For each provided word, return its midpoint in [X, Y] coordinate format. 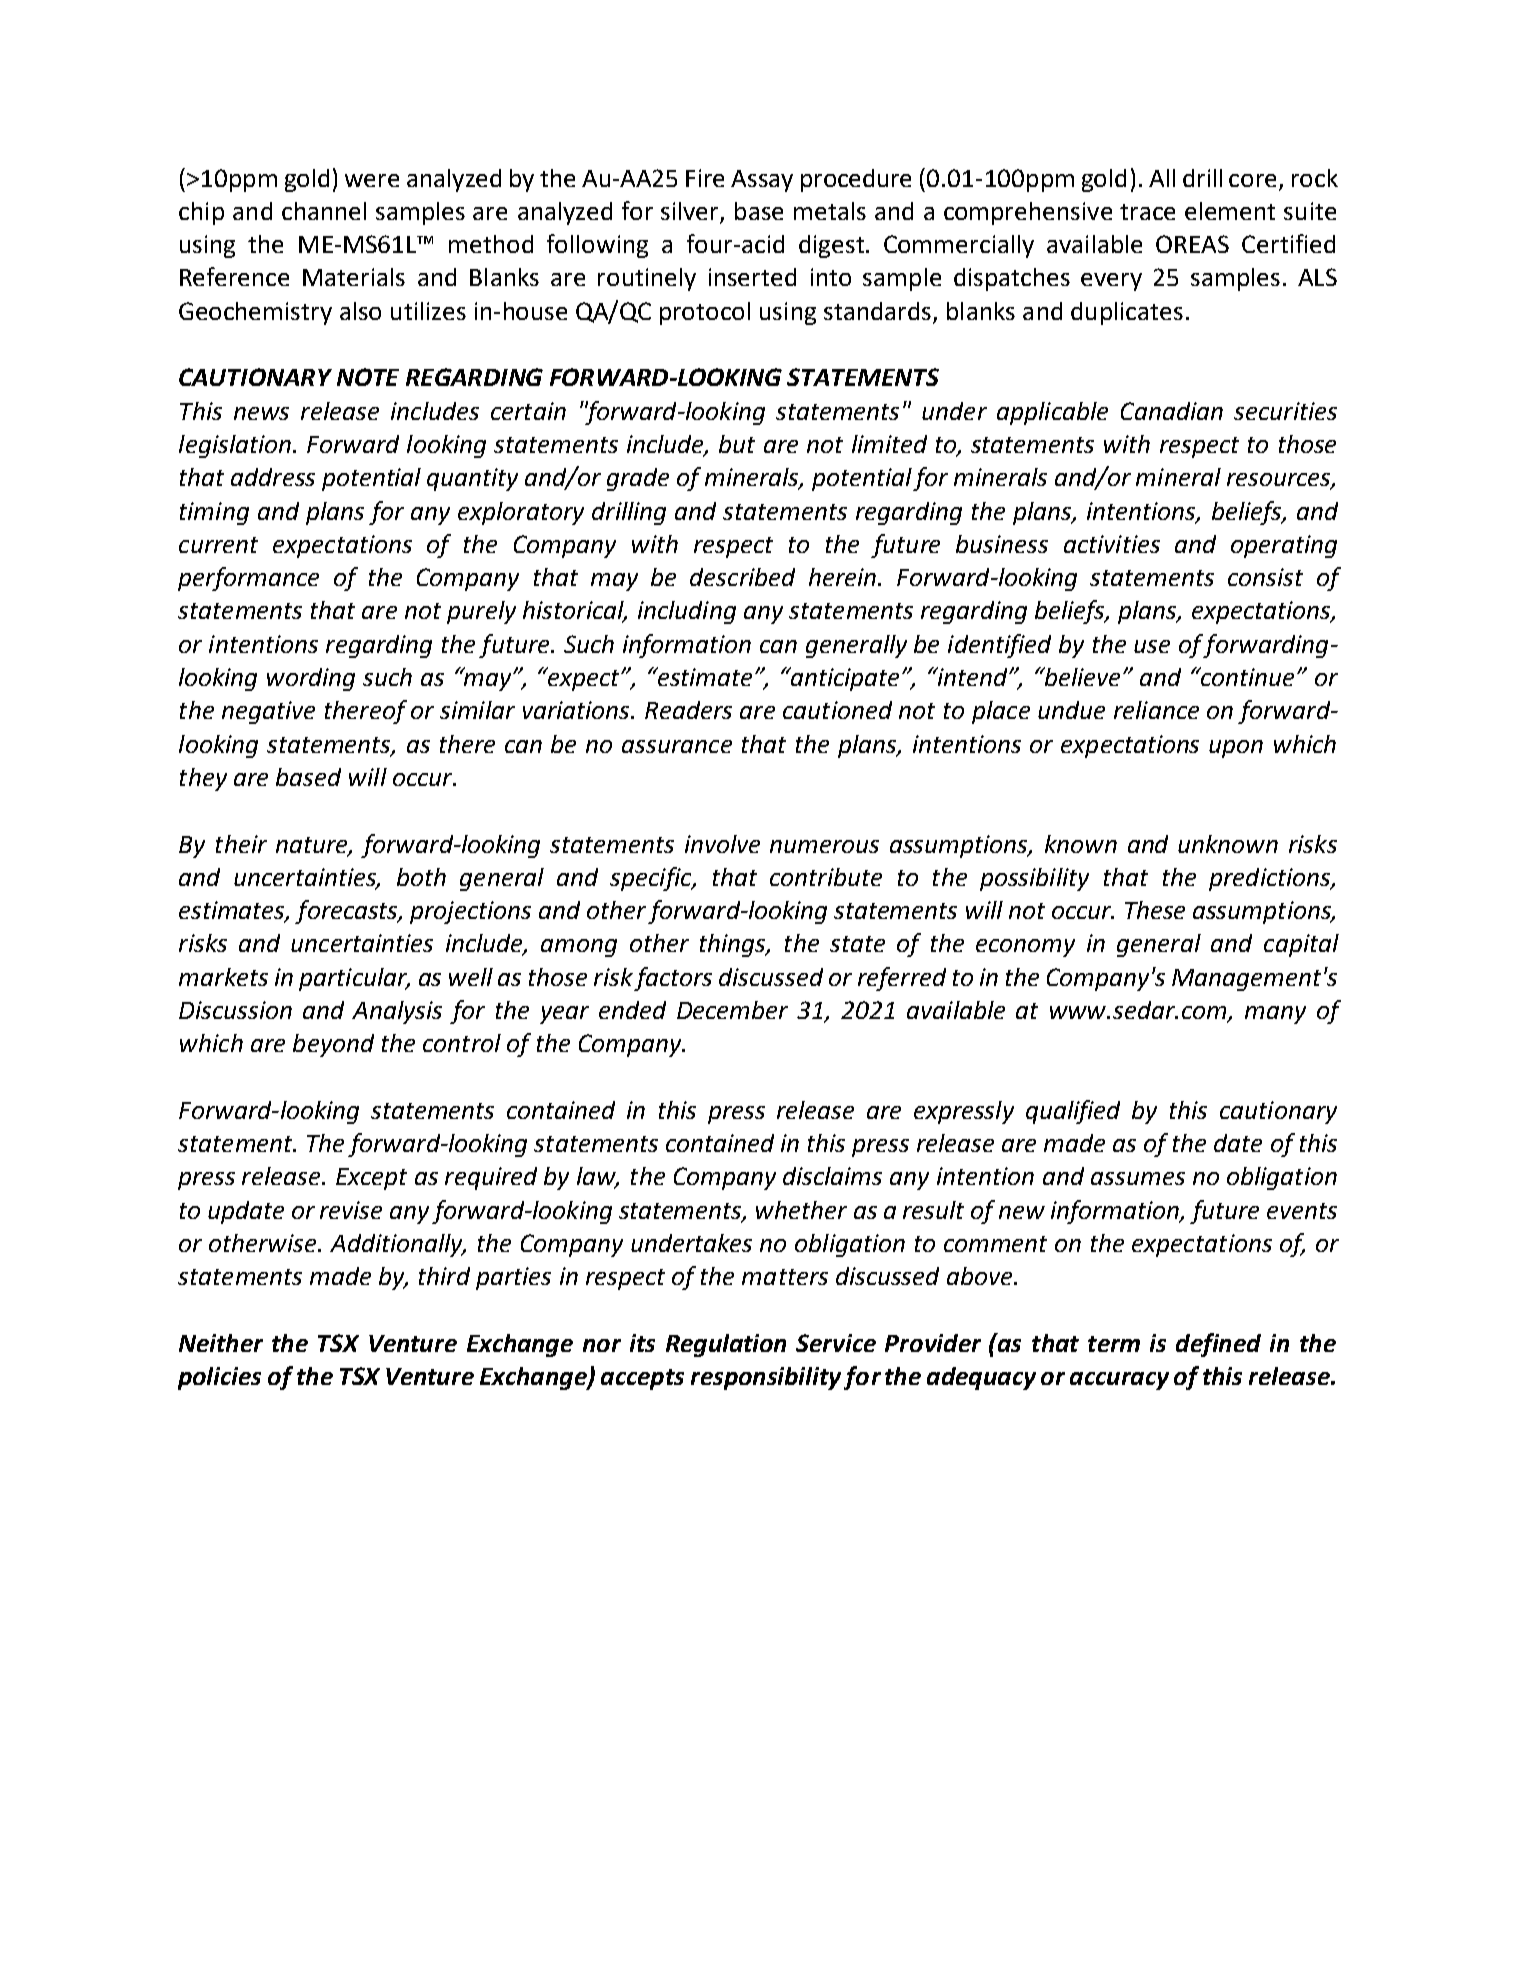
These [1155, 910]
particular [354, 979]
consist [1265, 577]
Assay [762, 181]
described [742, 577]
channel [324, 211]
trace [1147, 212]
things [734, 945]
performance [248, 579]
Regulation [726, 1345]
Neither [221, 1343]
